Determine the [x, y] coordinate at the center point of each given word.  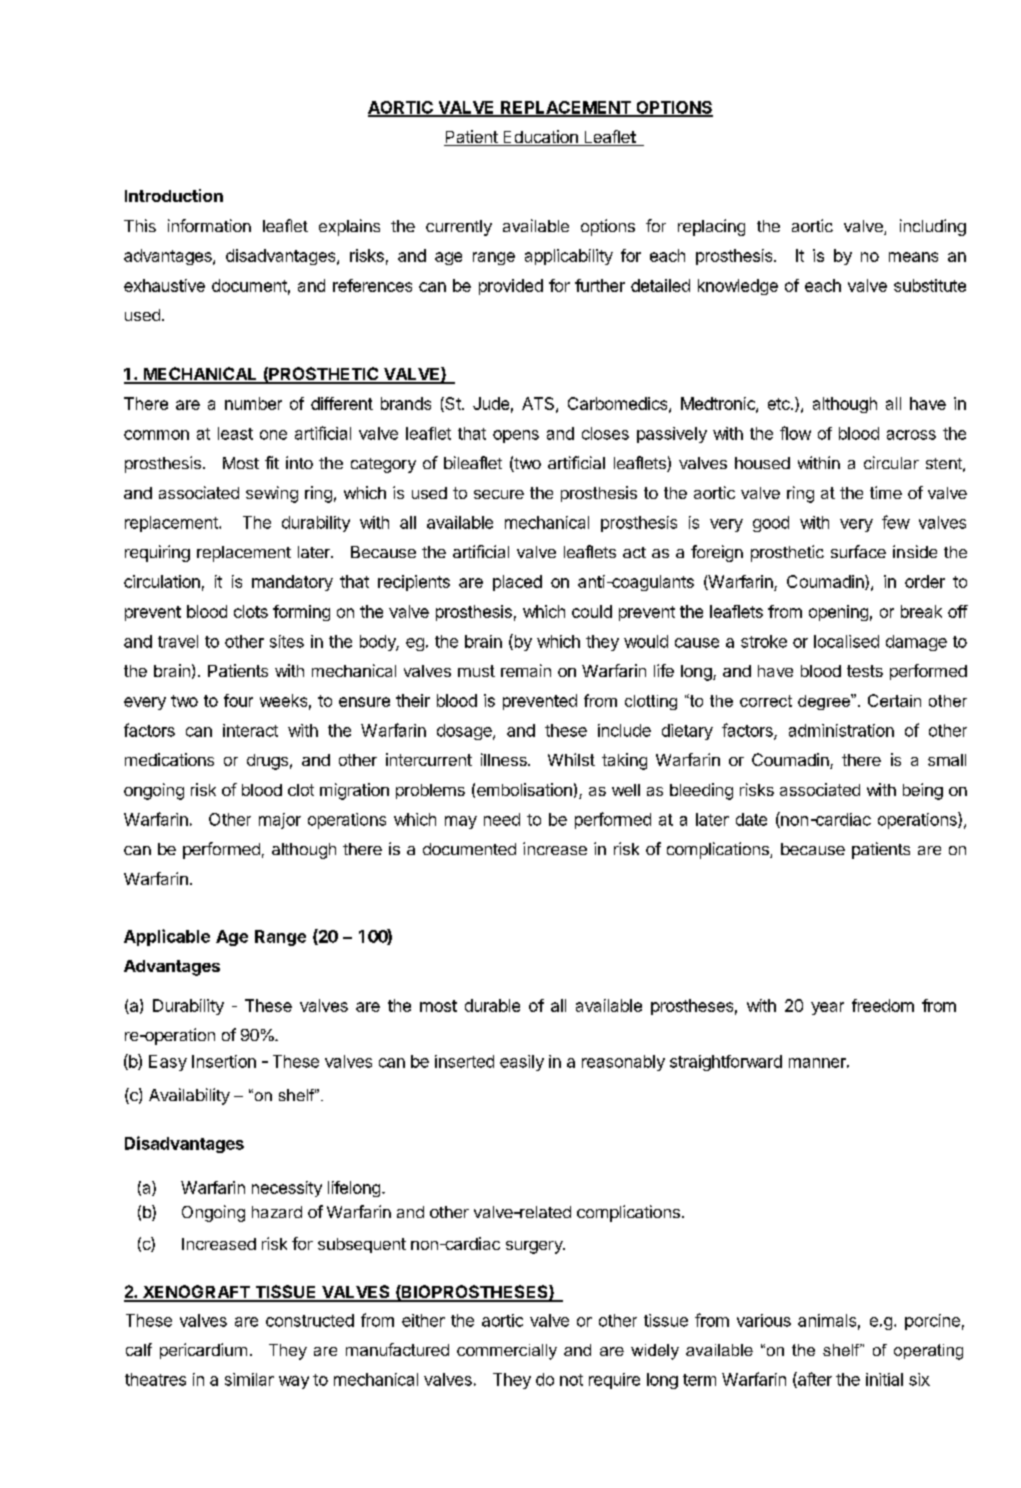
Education [540, 138]
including [933, 227]
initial [884, 1379]
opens [516, 436]
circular [891, 462]
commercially [507, 1352]
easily [522, 1063]
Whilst [571, 759]
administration [841, 730]
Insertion [224, 1061]
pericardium [203, 1351]
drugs [267, 762]
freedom [883, 1005]
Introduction [174, 195]
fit [272, 462]
